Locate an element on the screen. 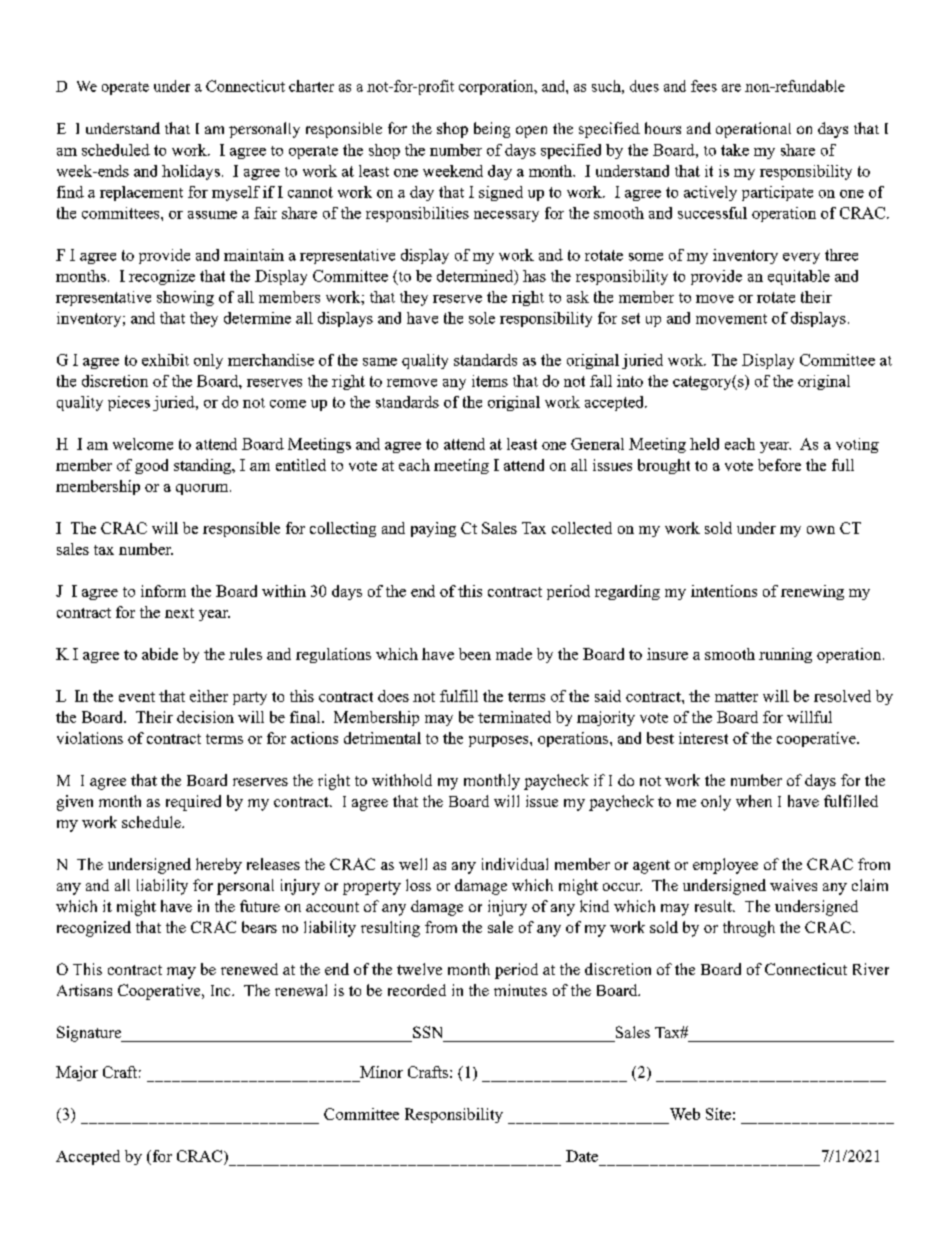  terminated is located at coordinates (514, 717).
